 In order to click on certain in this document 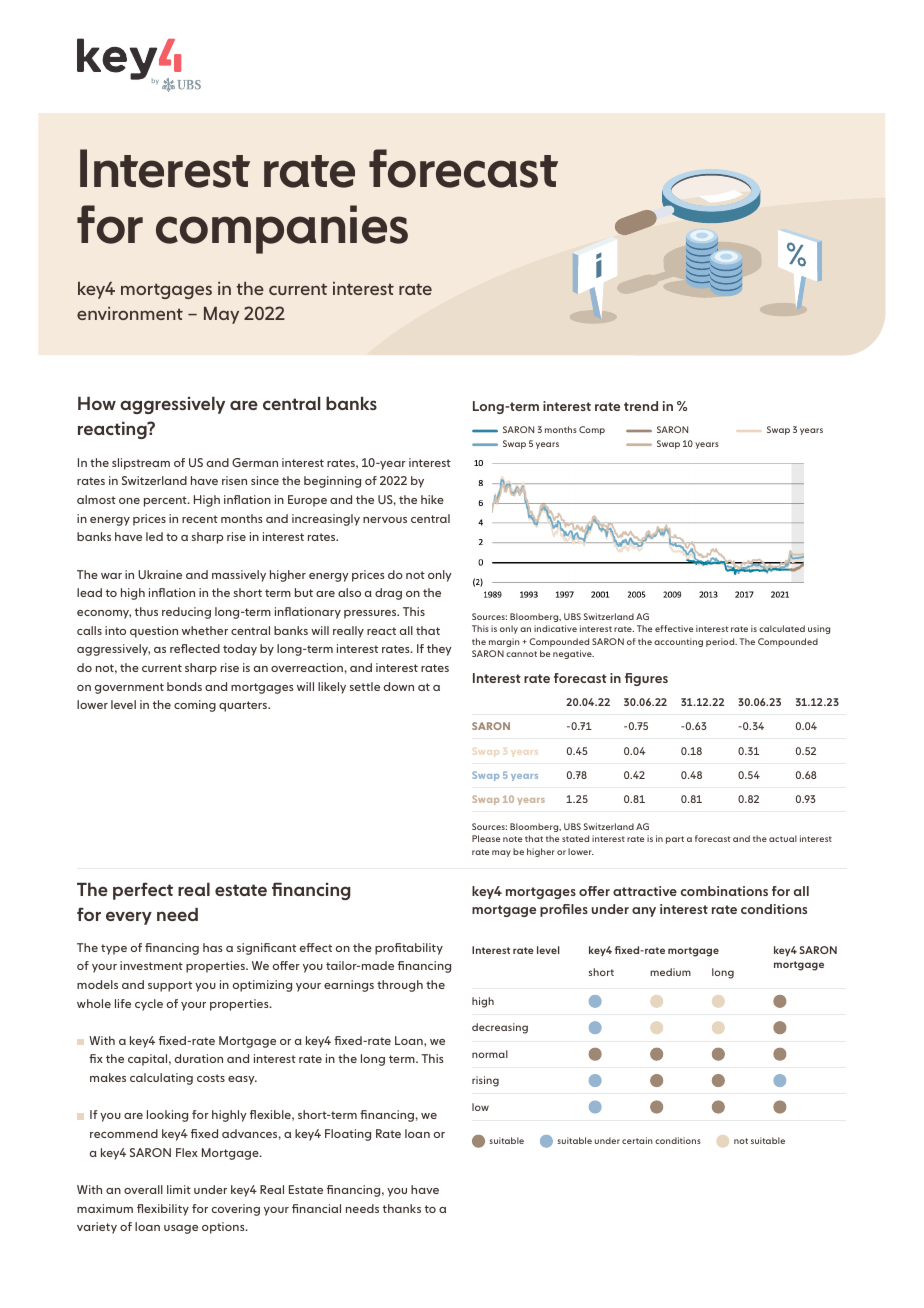, I will do `click(637, 1140)`.
